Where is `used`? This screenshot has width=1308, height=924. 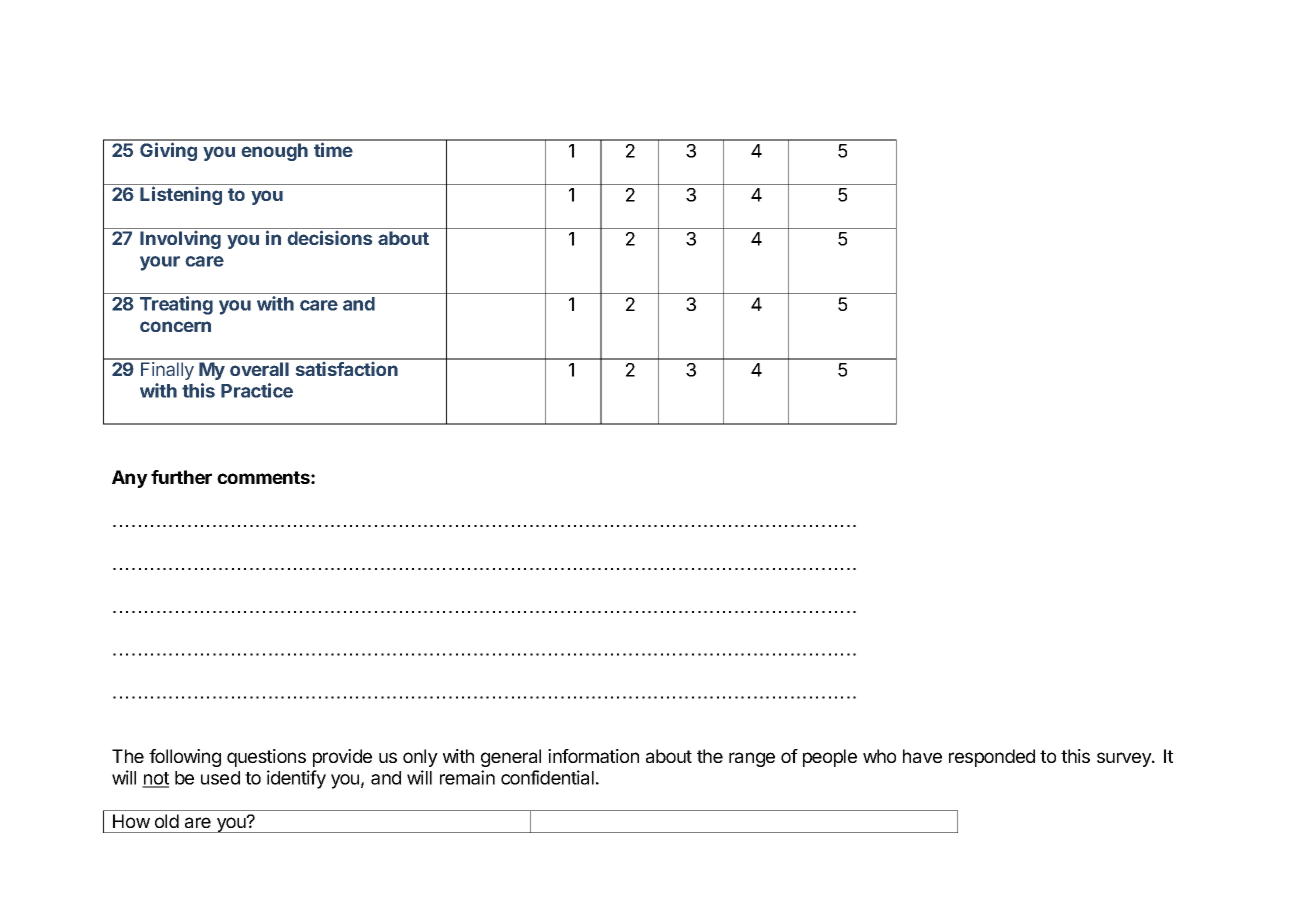 used is located at coordinates (220, 778).
